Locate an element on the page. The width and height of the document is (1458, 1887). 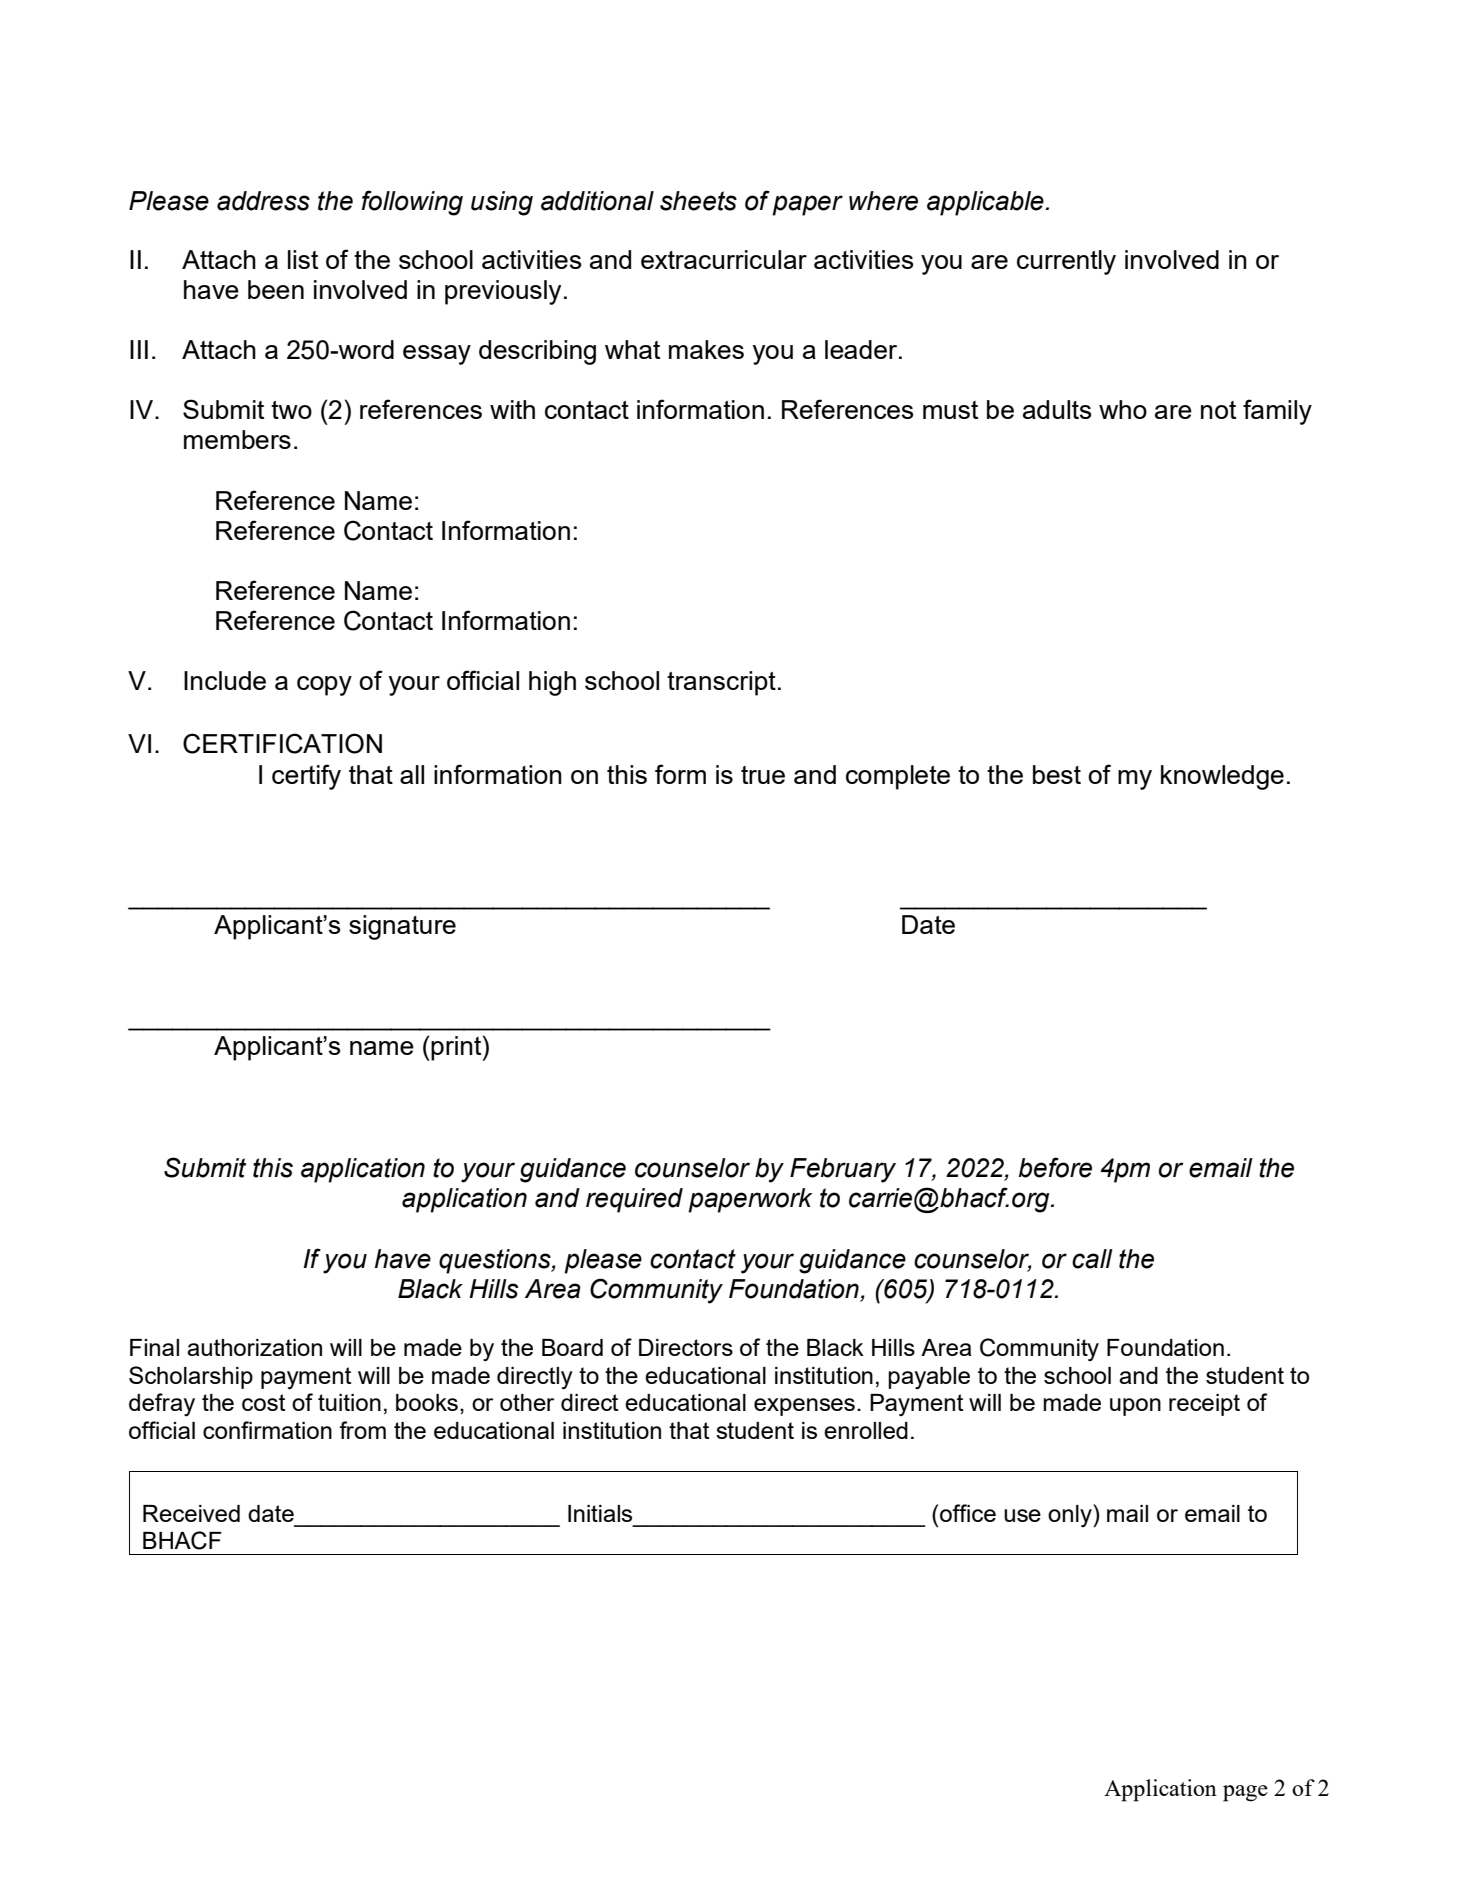
extracurricular is located at coordinates (724, 259).
